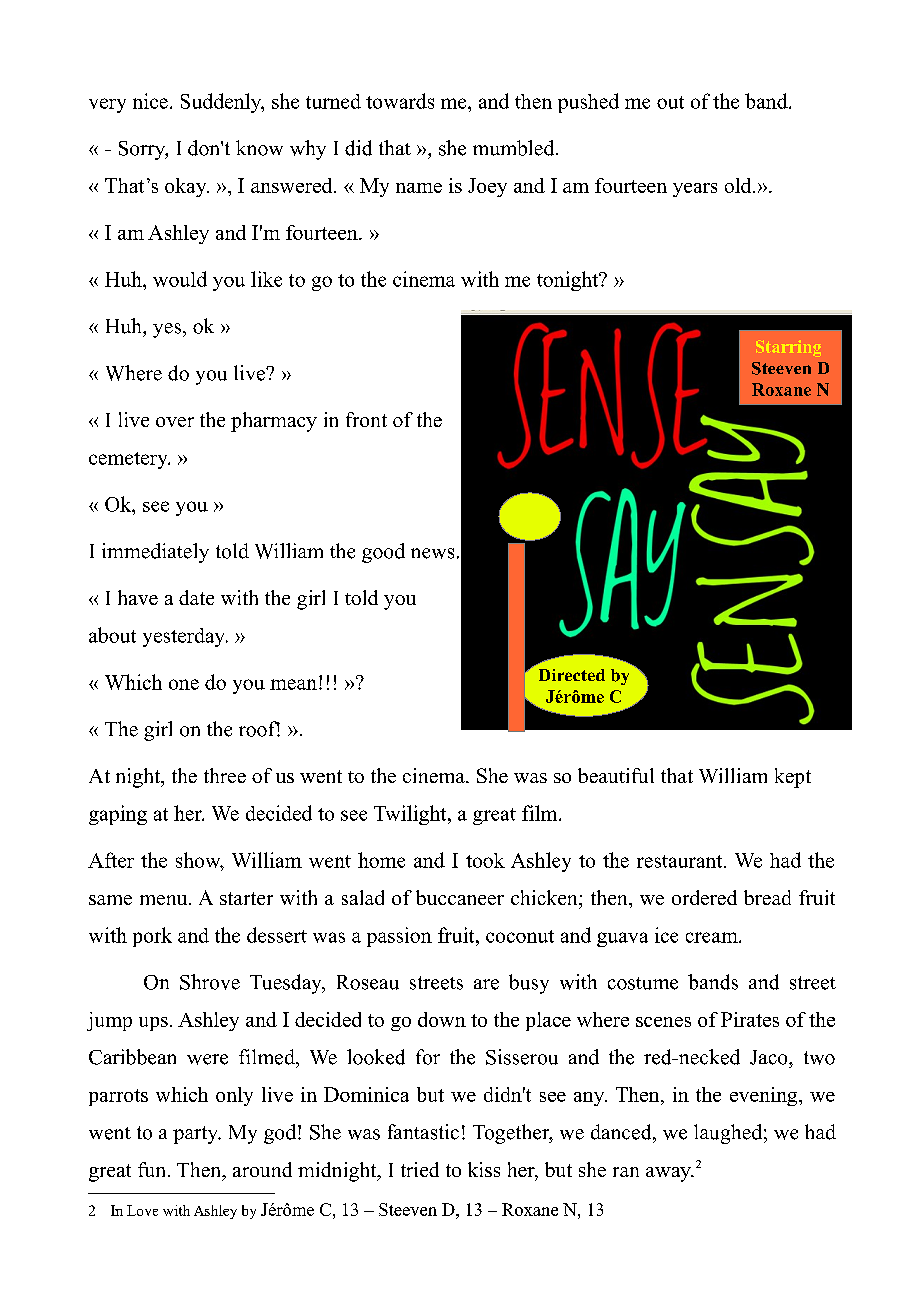  Describe the element at coordinates (199, 861) in the document. I see `show` at that location.
